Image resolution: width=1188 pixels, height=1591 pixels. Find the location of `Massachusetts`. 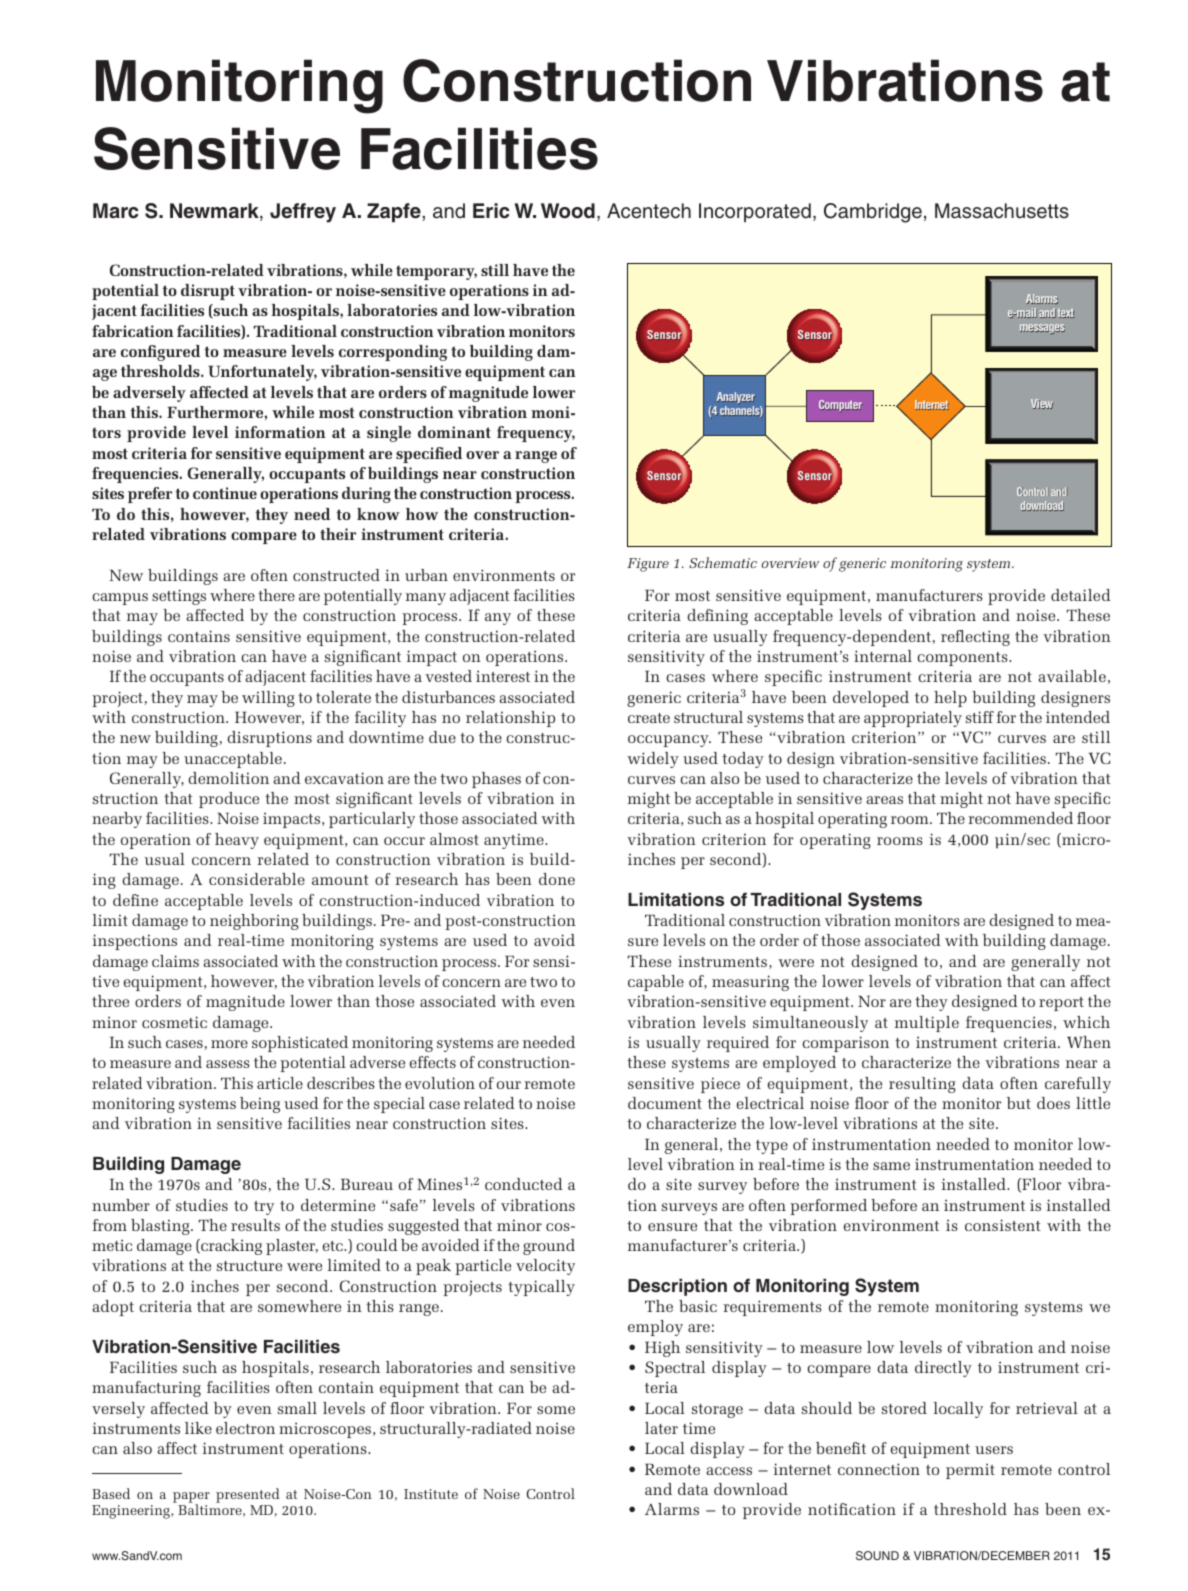

Massachusetts is located at coordinates (1002, 211).
